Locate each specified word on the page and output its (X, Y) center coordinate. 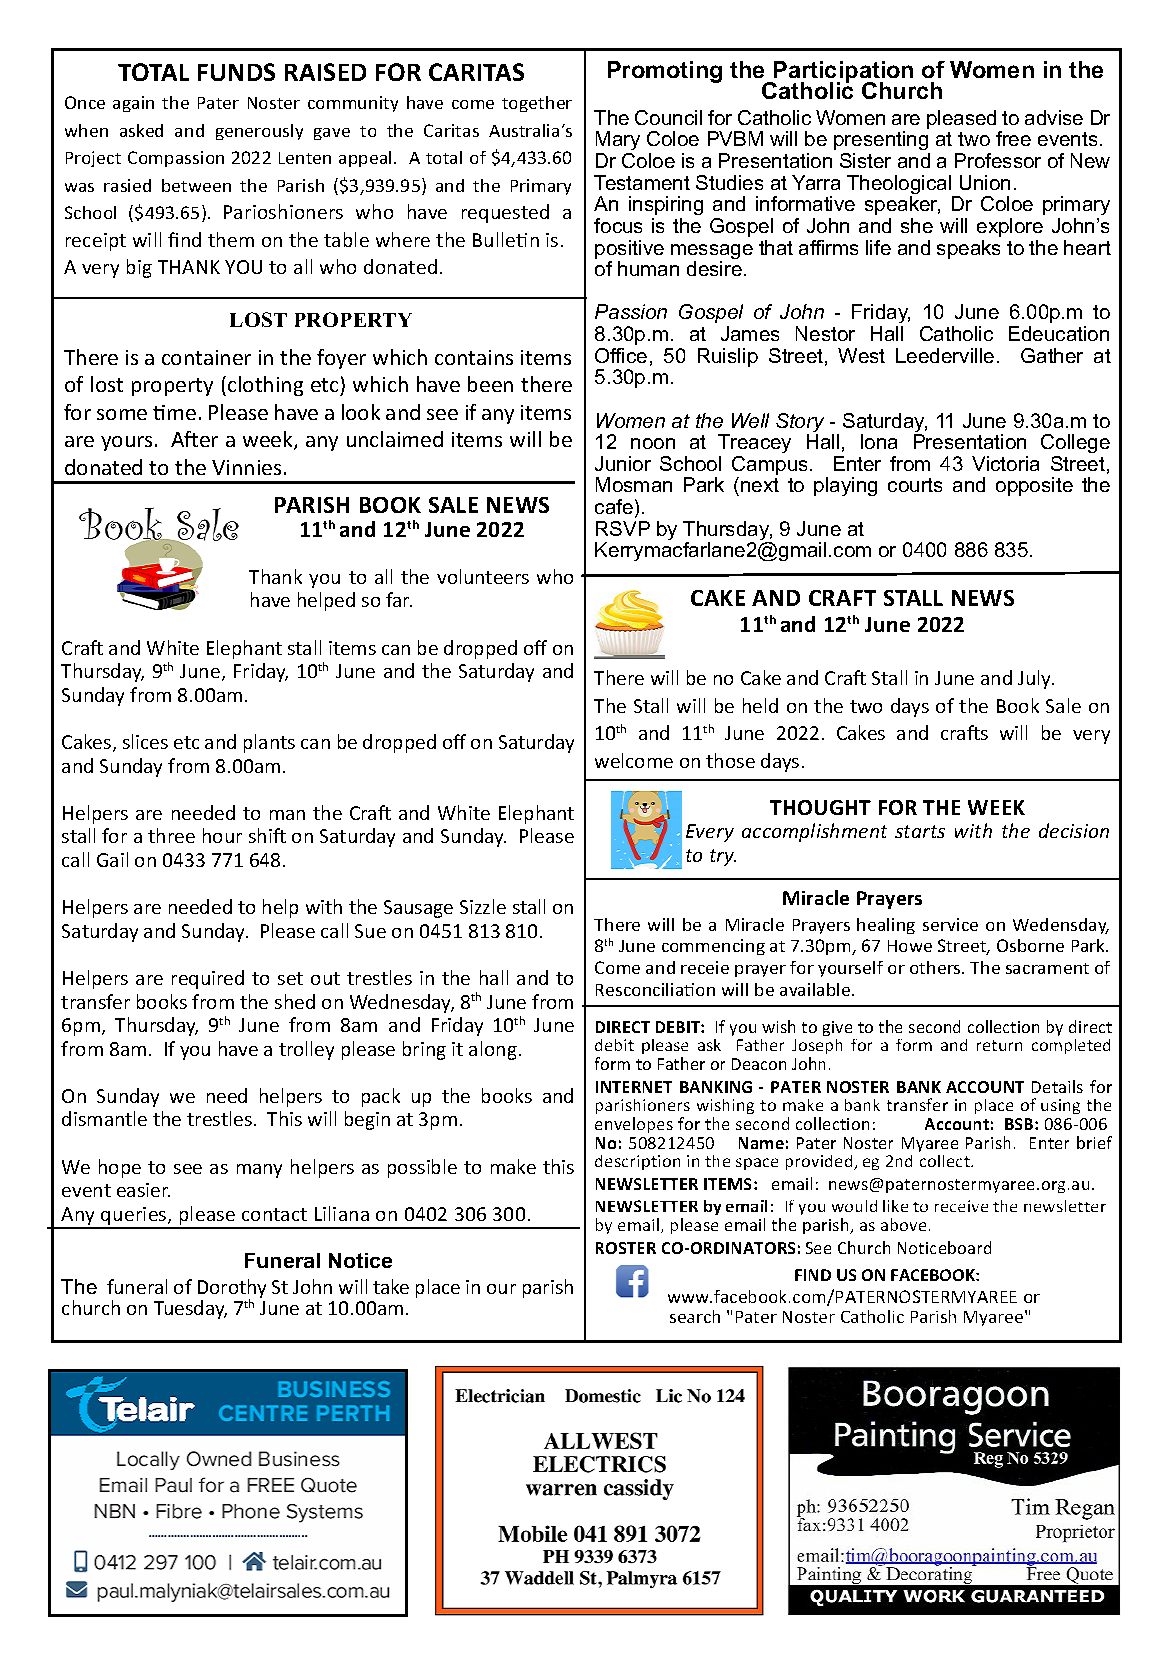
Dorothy (232, 1289)
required (208, 979)
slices (145, 741)
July (1036, 679)
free (1013, 138)
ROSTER (626, 1248)
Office (621, 355)
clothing (265, 386)
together (537, 104)
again (133, 104)
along (493, 1050)
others (936, 967)
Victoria (1005, 463)
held (760, 705)
